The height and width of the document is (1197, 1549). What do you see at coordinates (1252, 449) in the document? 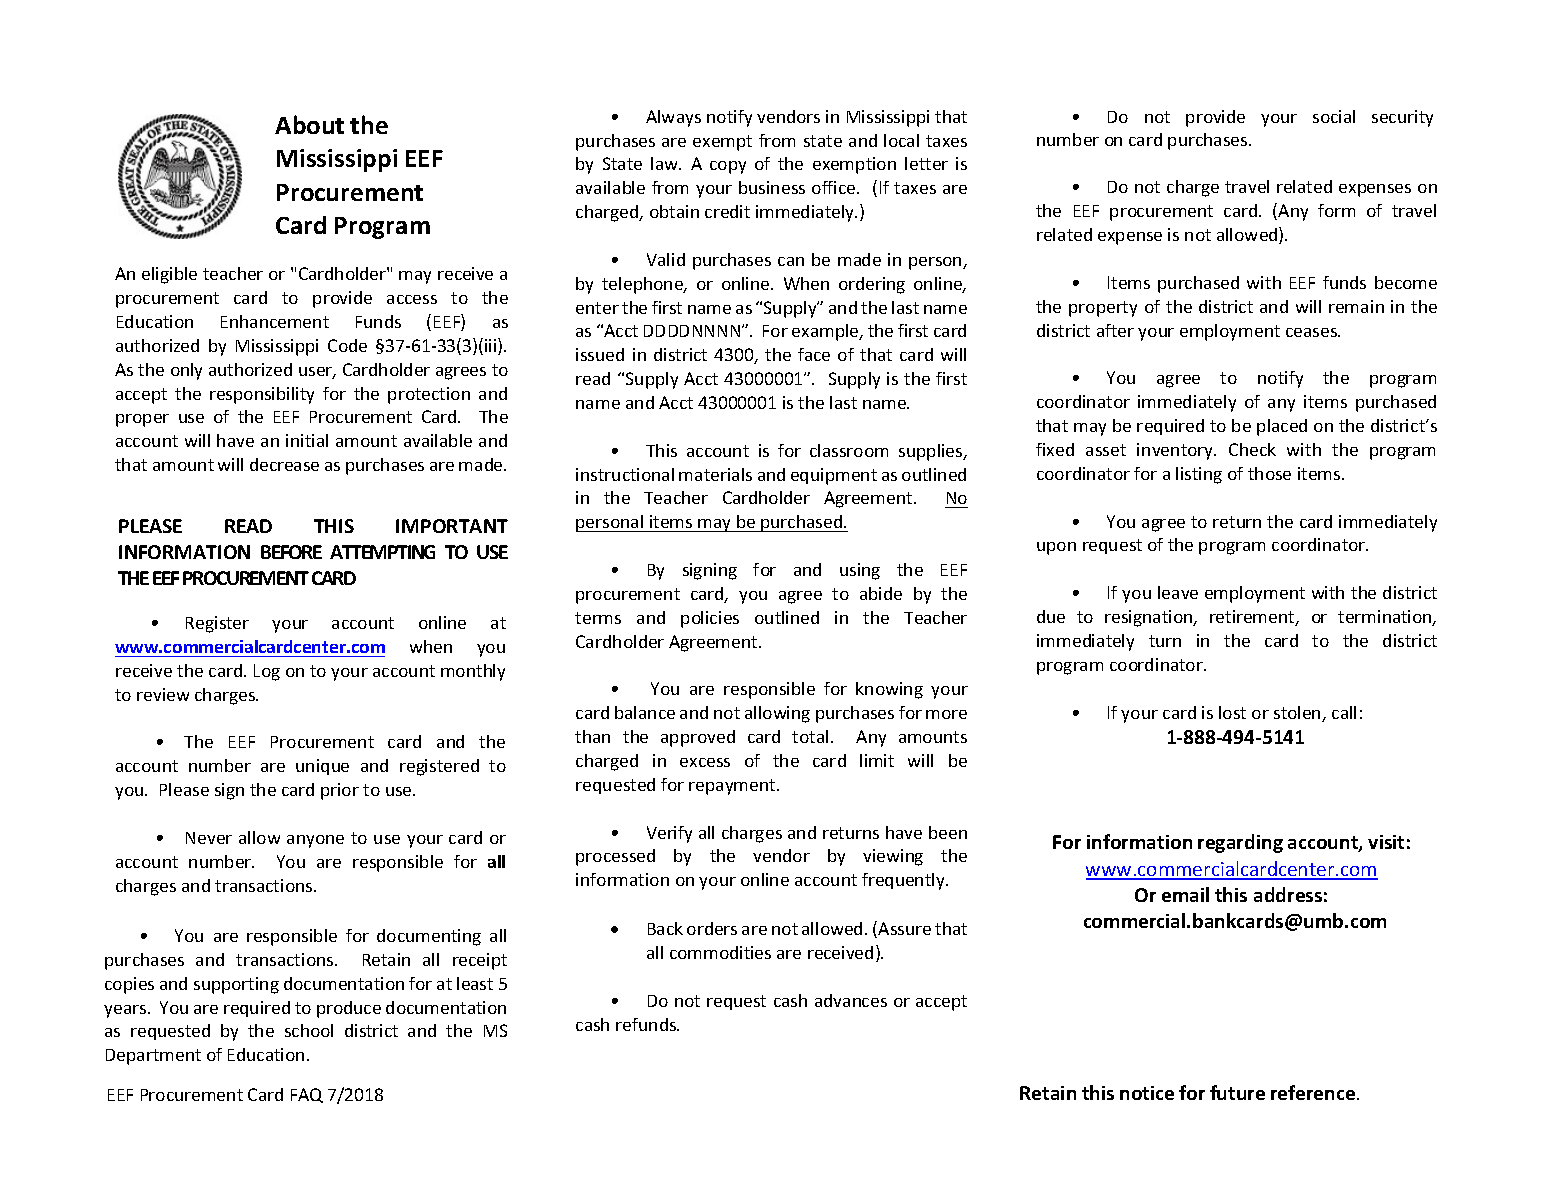
I see `Check` at bounding box center [1252, 449].
